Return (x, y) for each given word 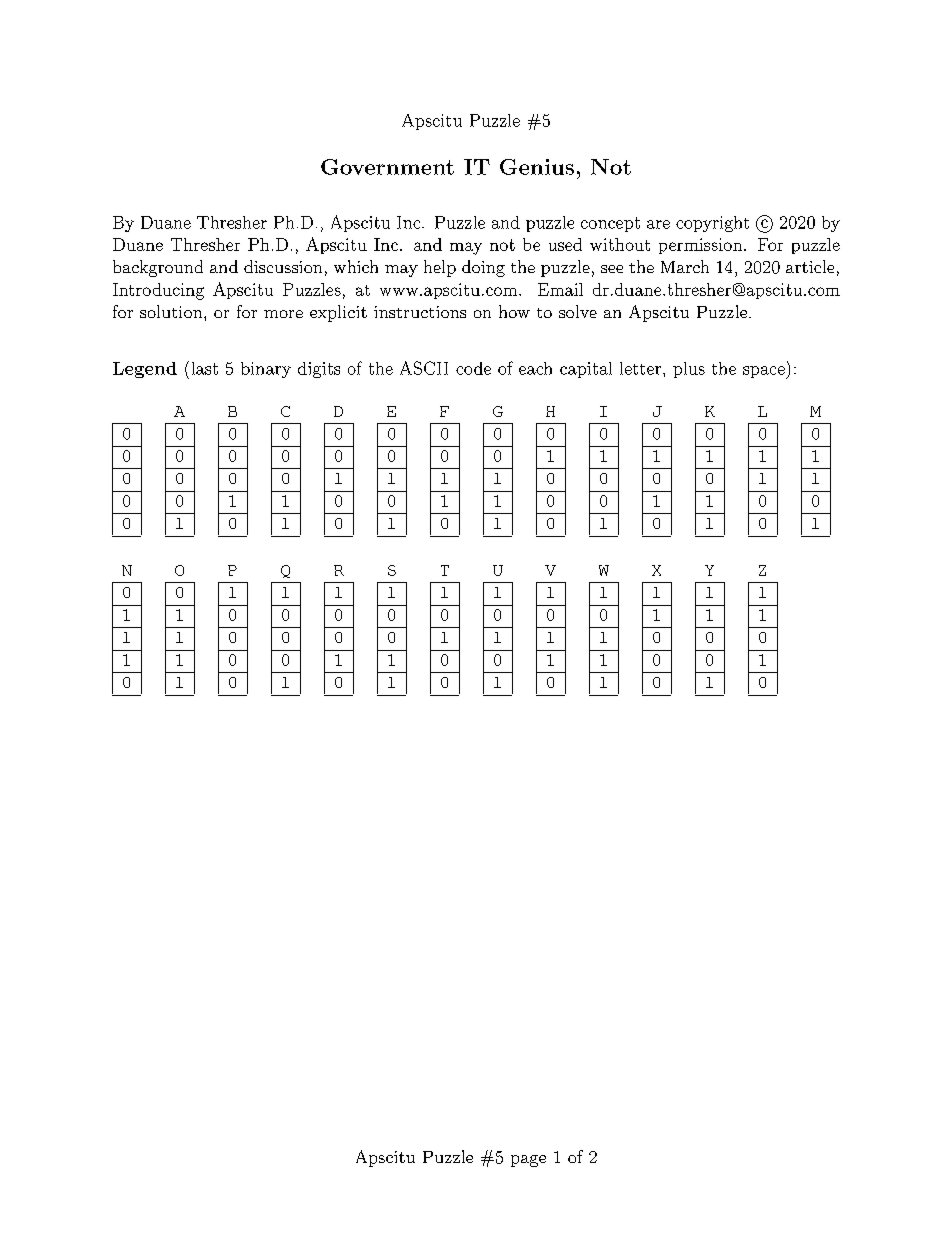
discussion (283, 266)
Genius (537, 167)
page (528, 1161)
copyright (712, 224)
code (473, 368)
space (765, 372)
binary (266, 370)
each (535, 368)
